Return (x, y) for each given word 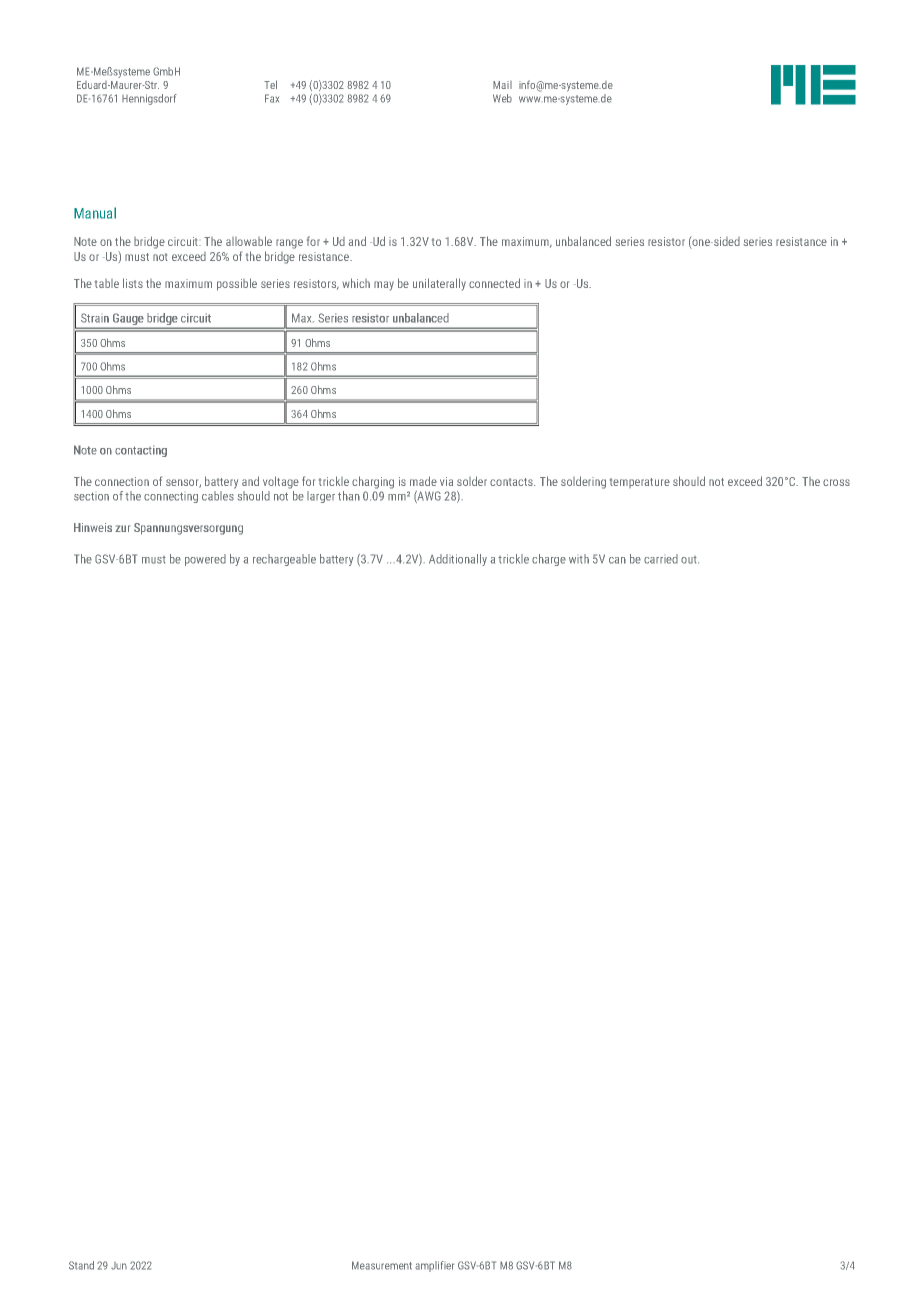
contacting (141, 451)
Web (502, 98)
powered (205, 560)
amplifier (434, 1266)
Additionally (458, 560)
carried (661, 559)
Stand (81, 1265)
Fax (272, 98)
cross (836, 482)
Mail (502, 85)
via (446, 481)
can (617, 560)
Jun (119, 1266)
